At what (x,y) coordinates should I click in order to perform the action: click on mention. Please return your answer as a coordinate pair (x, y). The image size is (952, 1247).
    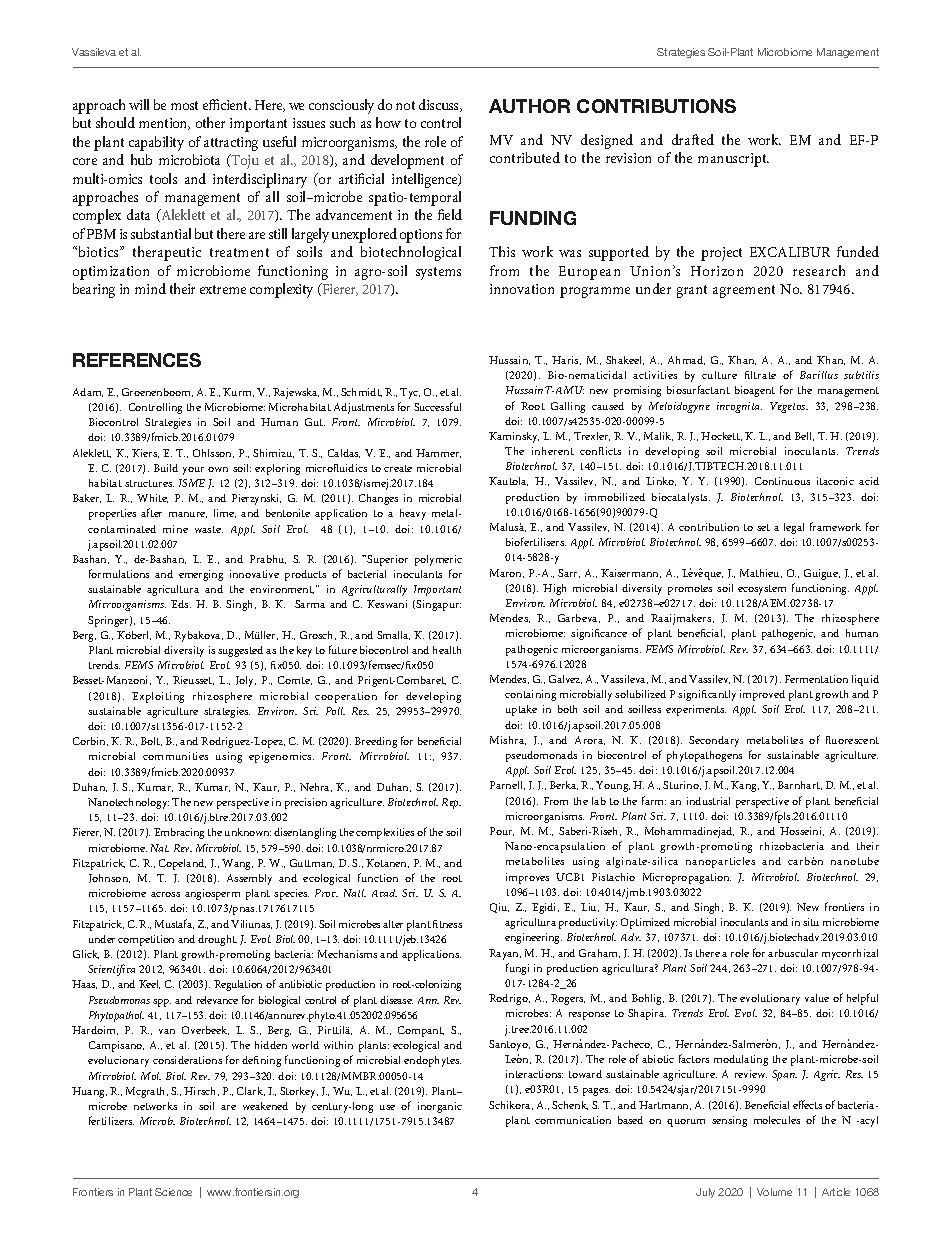
    Looking at the image, I should click on (164, 124).
